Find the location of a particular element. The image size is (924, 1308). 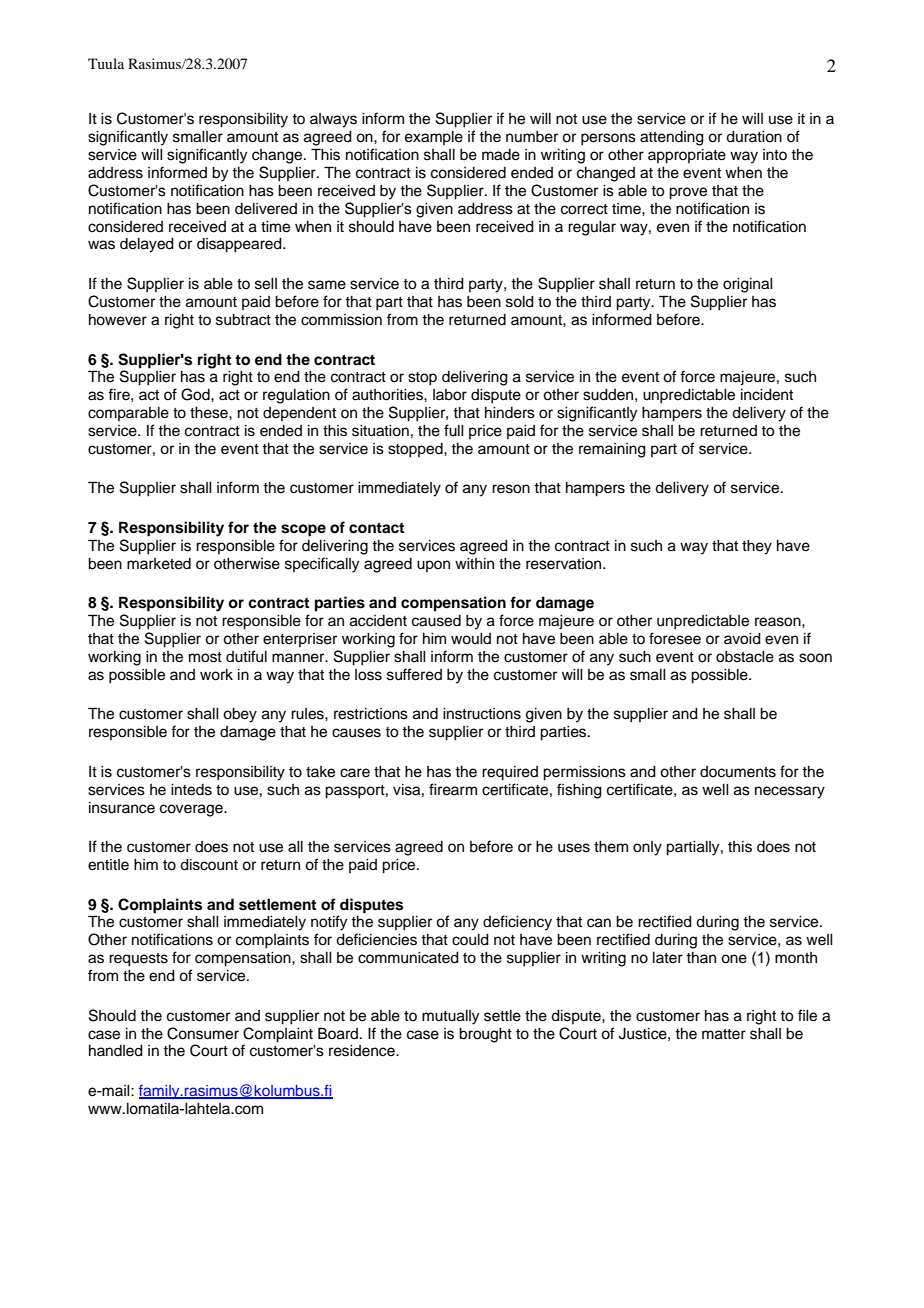

labor is located at coordinates (450, 395).
